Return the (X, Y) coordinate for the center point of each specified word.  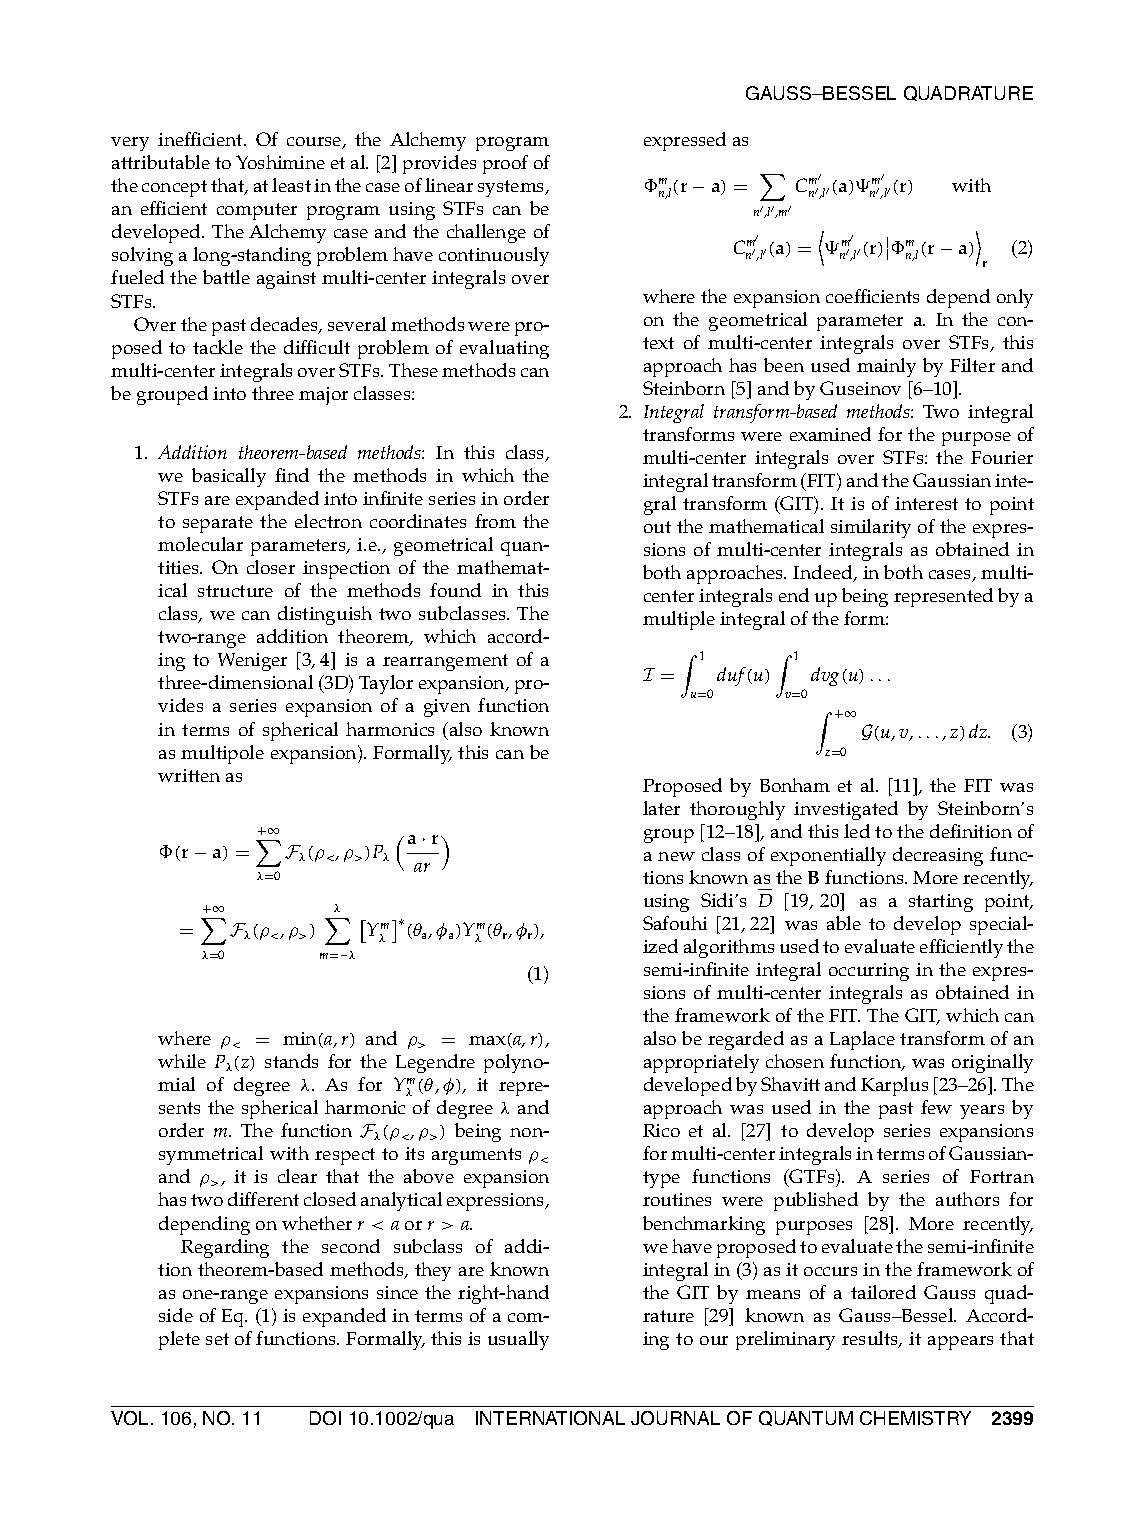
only (1015, 298)
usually (518, 1340)
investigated (846, 810)
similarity (871, 528)
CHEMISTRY (915, 1418)
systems (512, 188)
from (495, 521)
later (661, 808)
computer (257, 211)
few (936, 1107)
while (182, 1061)
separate (218, 524)
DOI (325, 1418)
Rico (661, 1130)
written (189, 775)
